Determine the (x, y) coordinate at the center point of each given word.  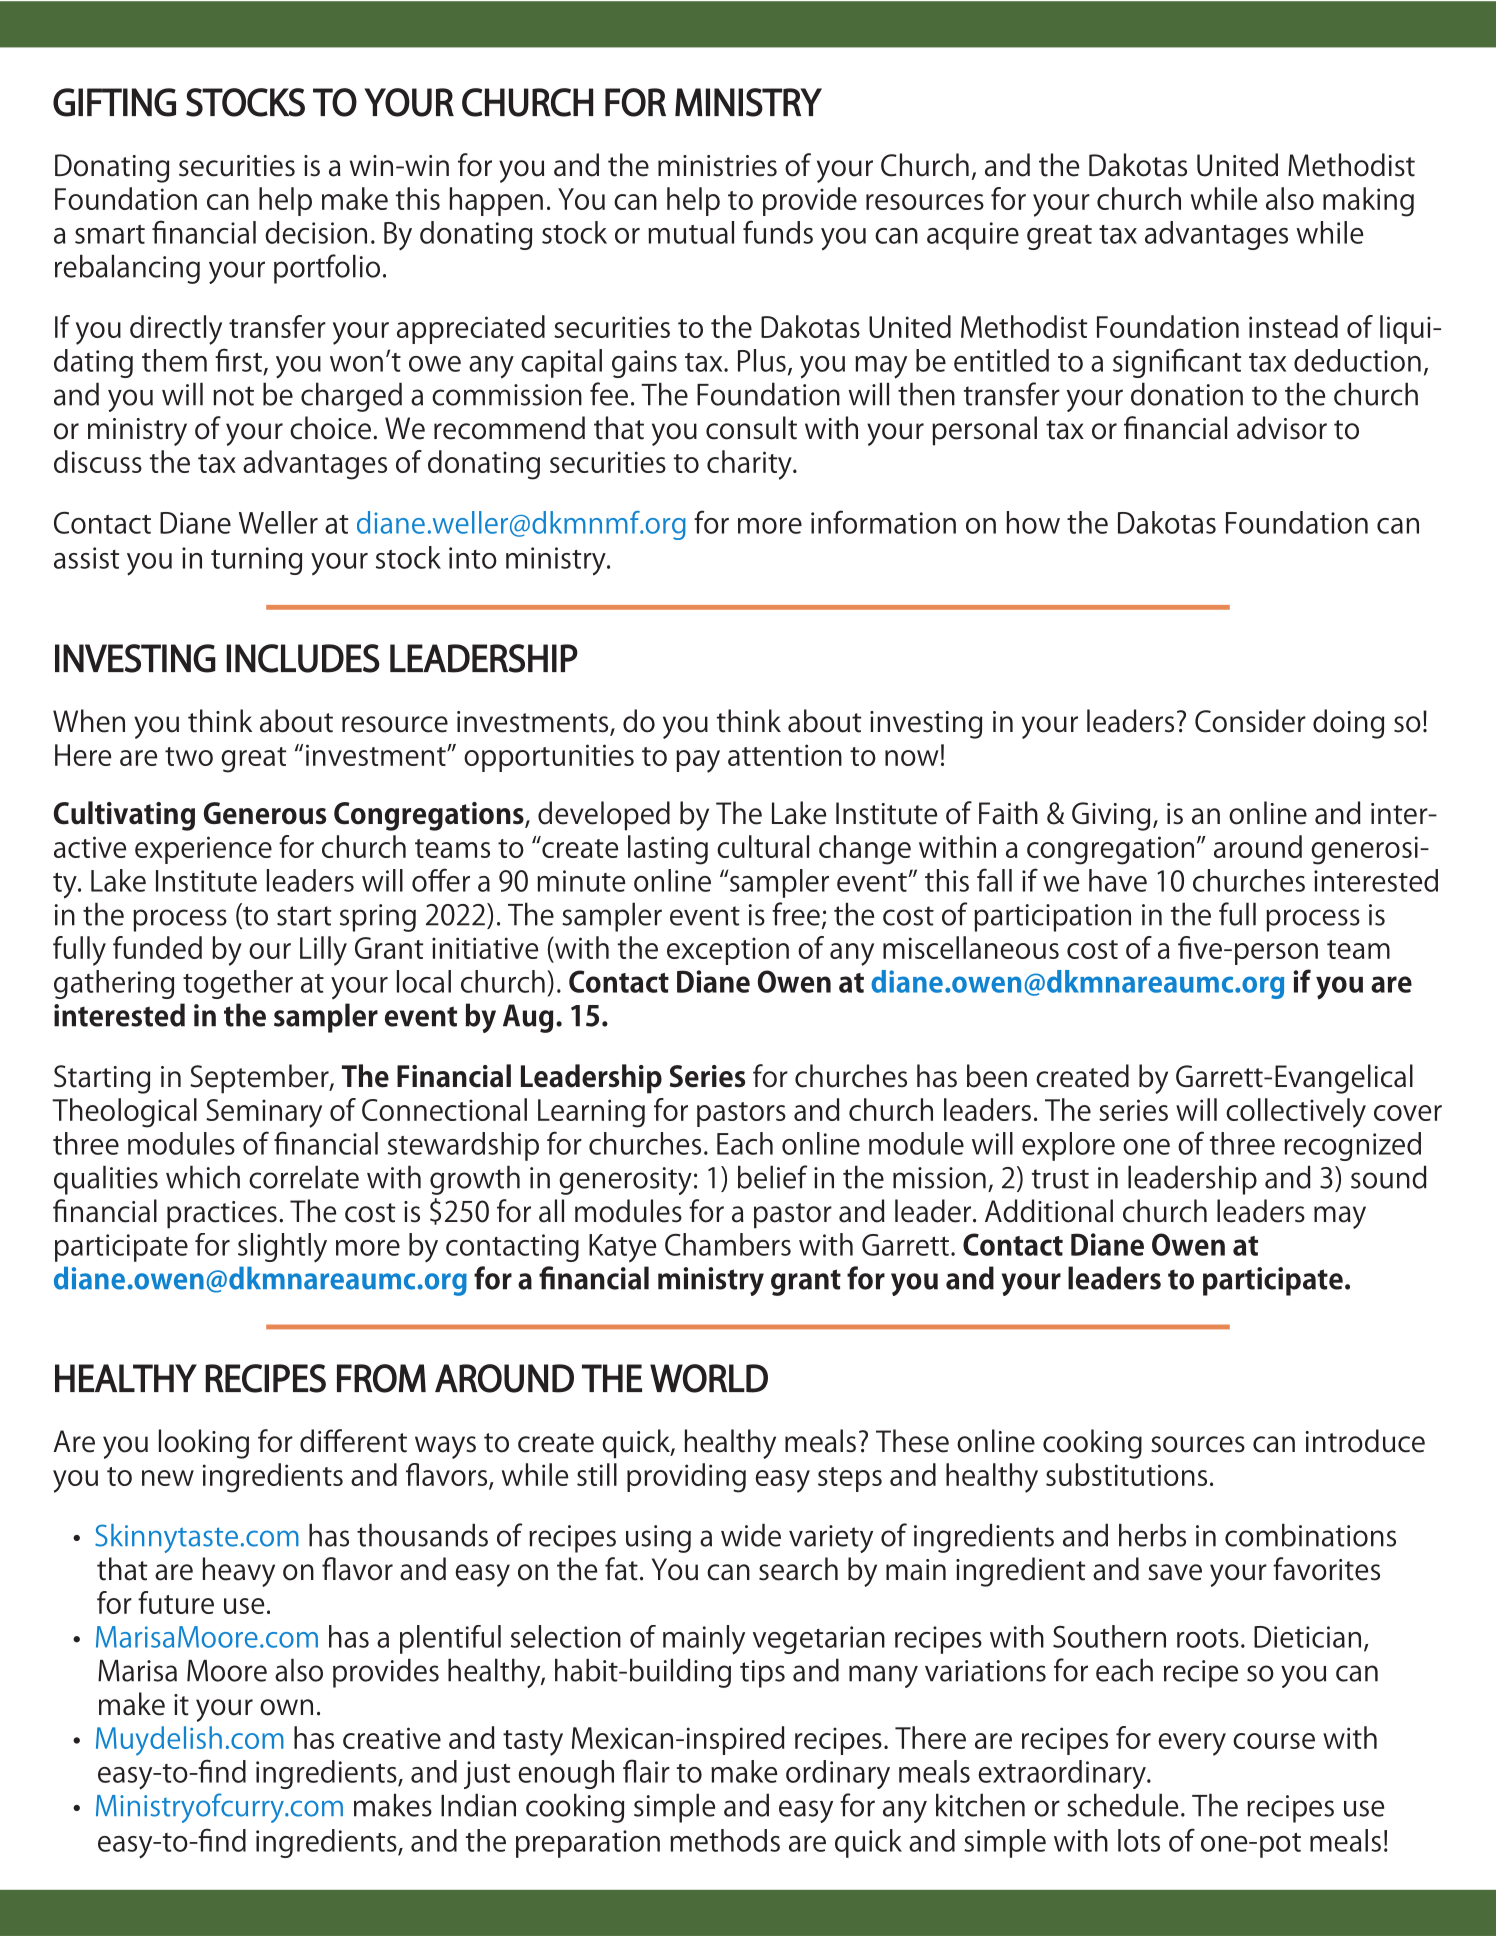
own (286, 1707)
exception (728, 951)
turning (256, 561)
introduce (1365, 1441)
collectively (1296, 1113)
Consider (1250, 721)
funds (778, 232)
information (883, 522)
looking (204, 1444)
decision (316, 232)
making (1368, 202)
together (238, 984)
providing (686, 1478)
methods (725, 1840)
